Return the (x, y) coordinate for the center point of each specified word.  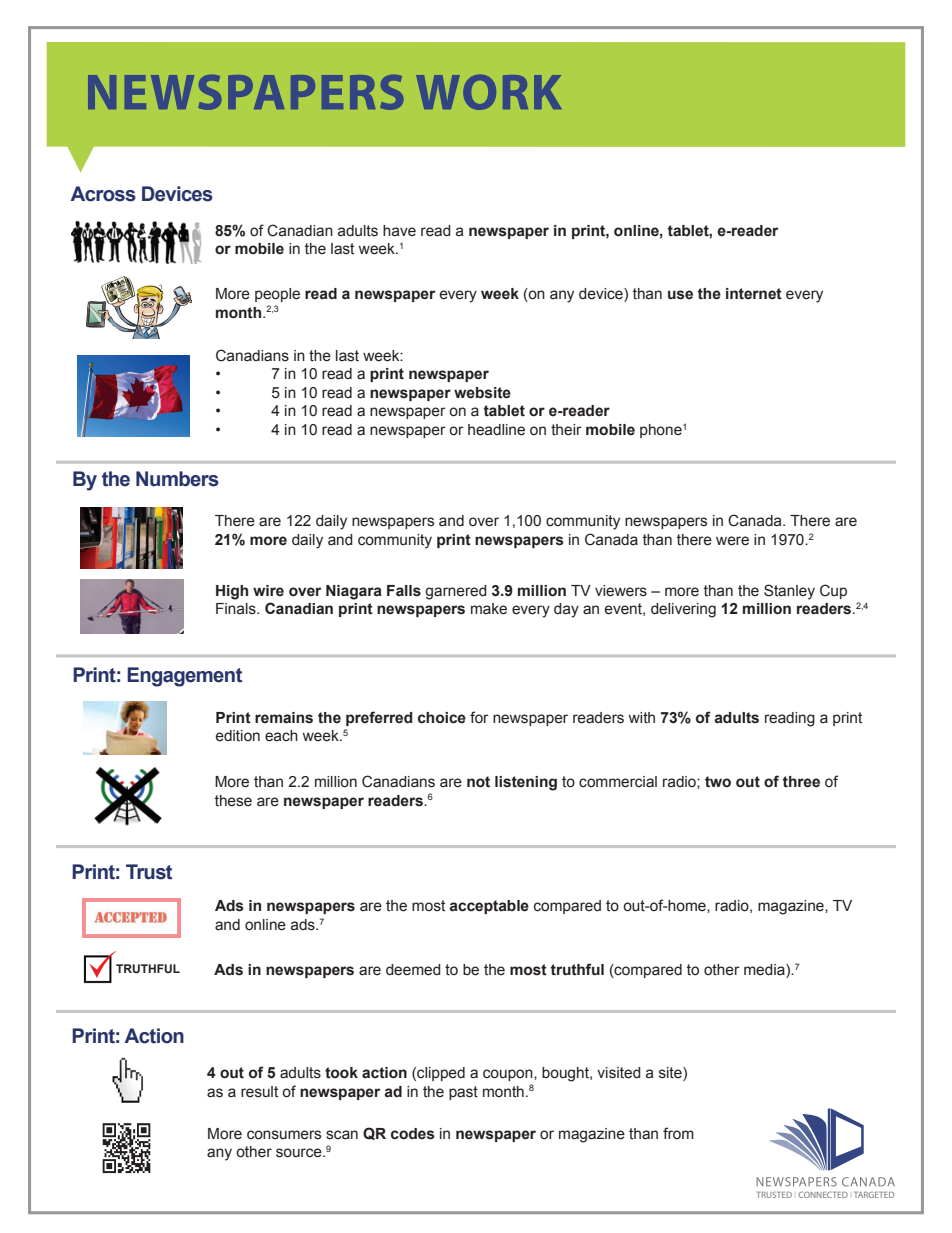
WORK (488, 92)
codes (413, 1134)
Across (103, 194)
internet (754, 294)
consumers (284, 1135)
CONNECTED (823, 1194)
